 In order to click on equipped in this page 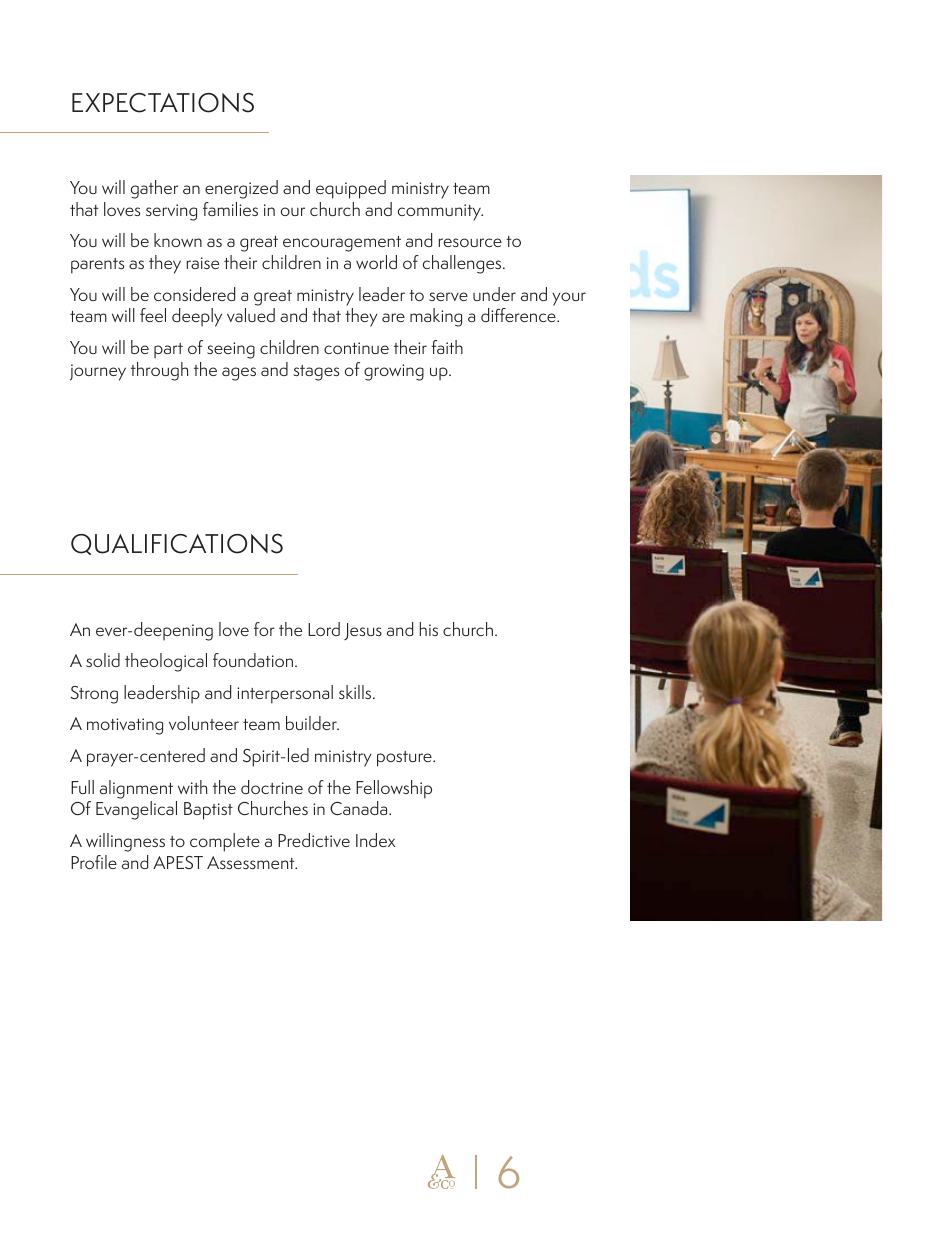, I will do `click(351, 189)`.
